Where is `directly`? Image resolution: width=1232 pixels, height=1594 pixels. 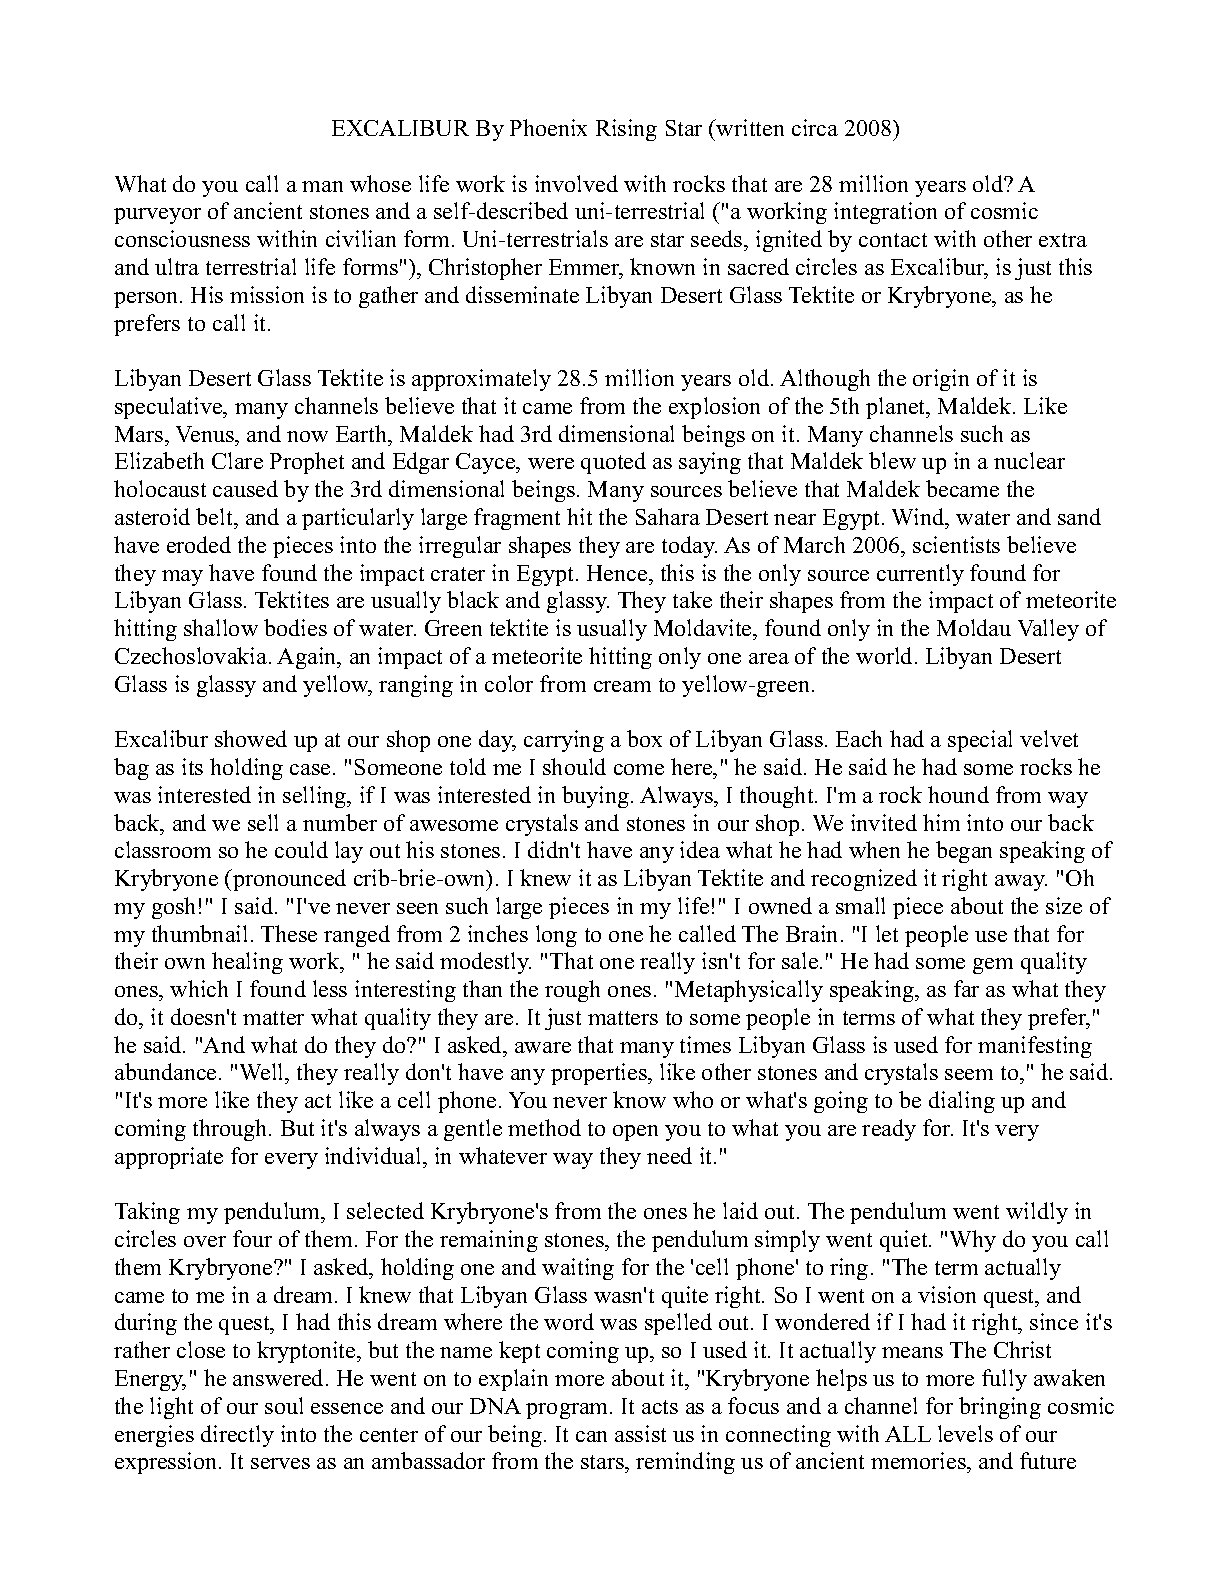
directly is located at coordinates (237, 1436).
